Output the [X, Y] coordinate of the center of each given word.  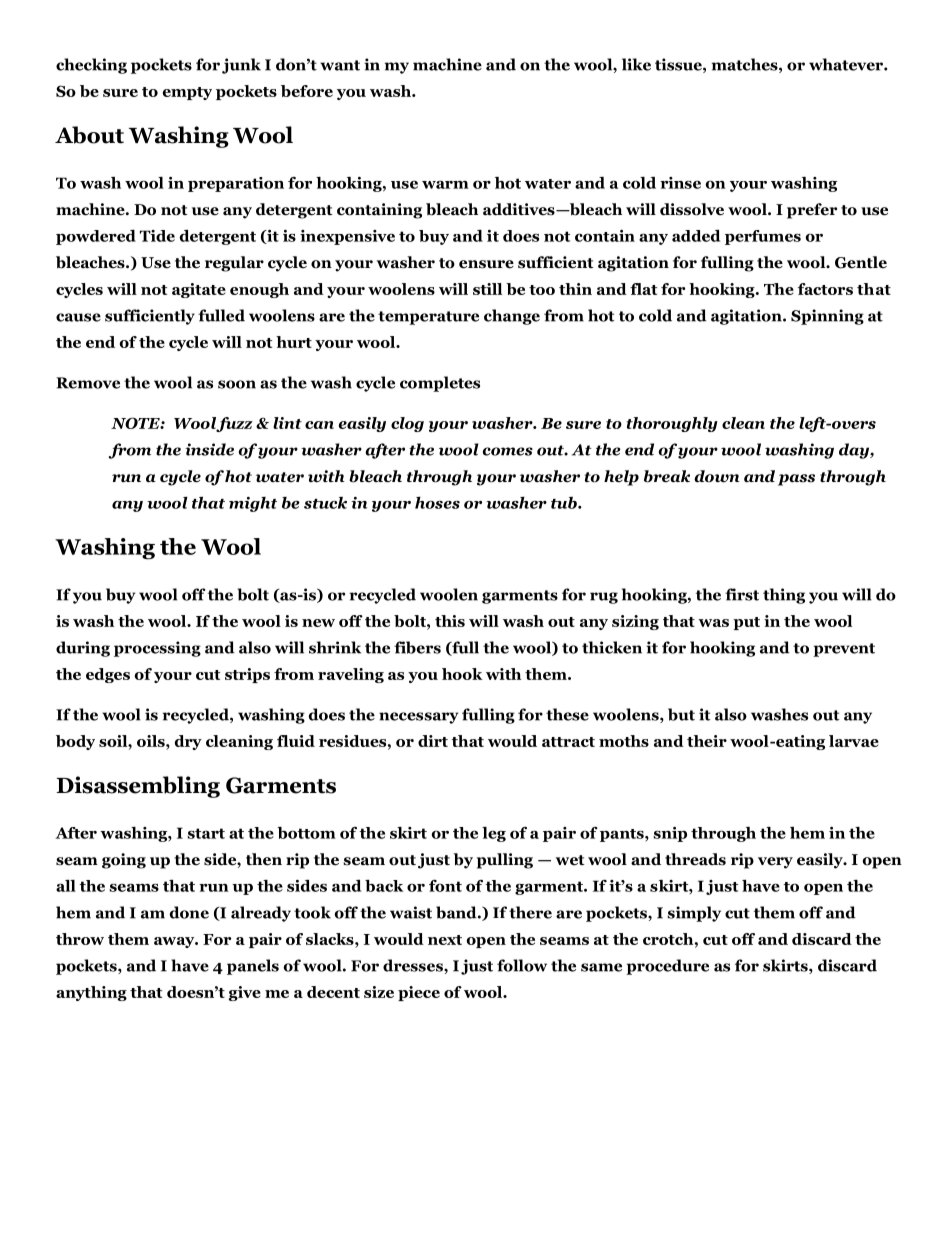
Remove [88, 383]
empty [187, 93]
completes [440, 384]
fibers [417, 647]
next [445, 940]
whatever [847, 64]
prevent [844, 650]
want [340, 65]
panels [253, 967]
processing [157, 649]
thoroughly [672, 424]
